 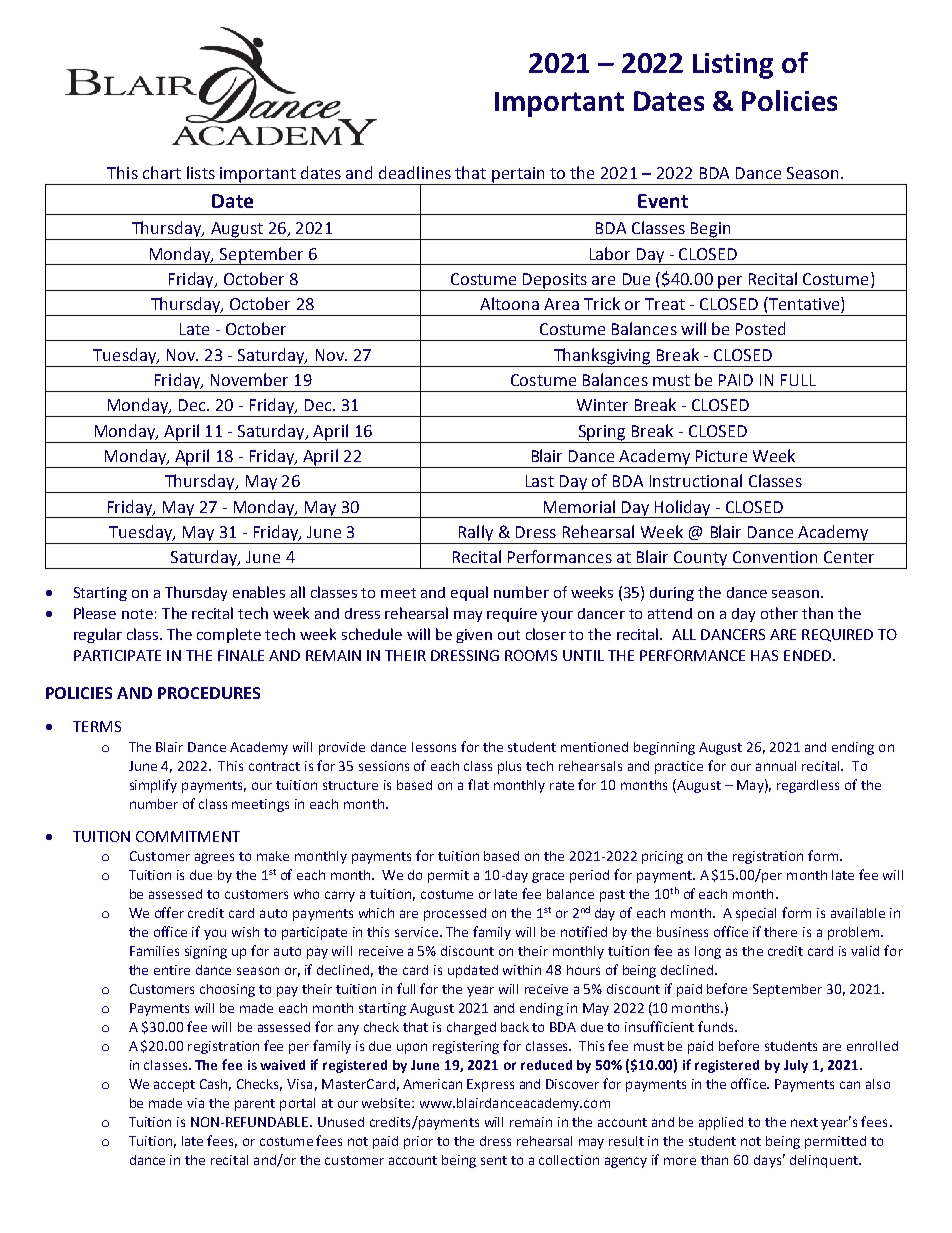 I want to click on pertain, so click(x=518, y=176).
